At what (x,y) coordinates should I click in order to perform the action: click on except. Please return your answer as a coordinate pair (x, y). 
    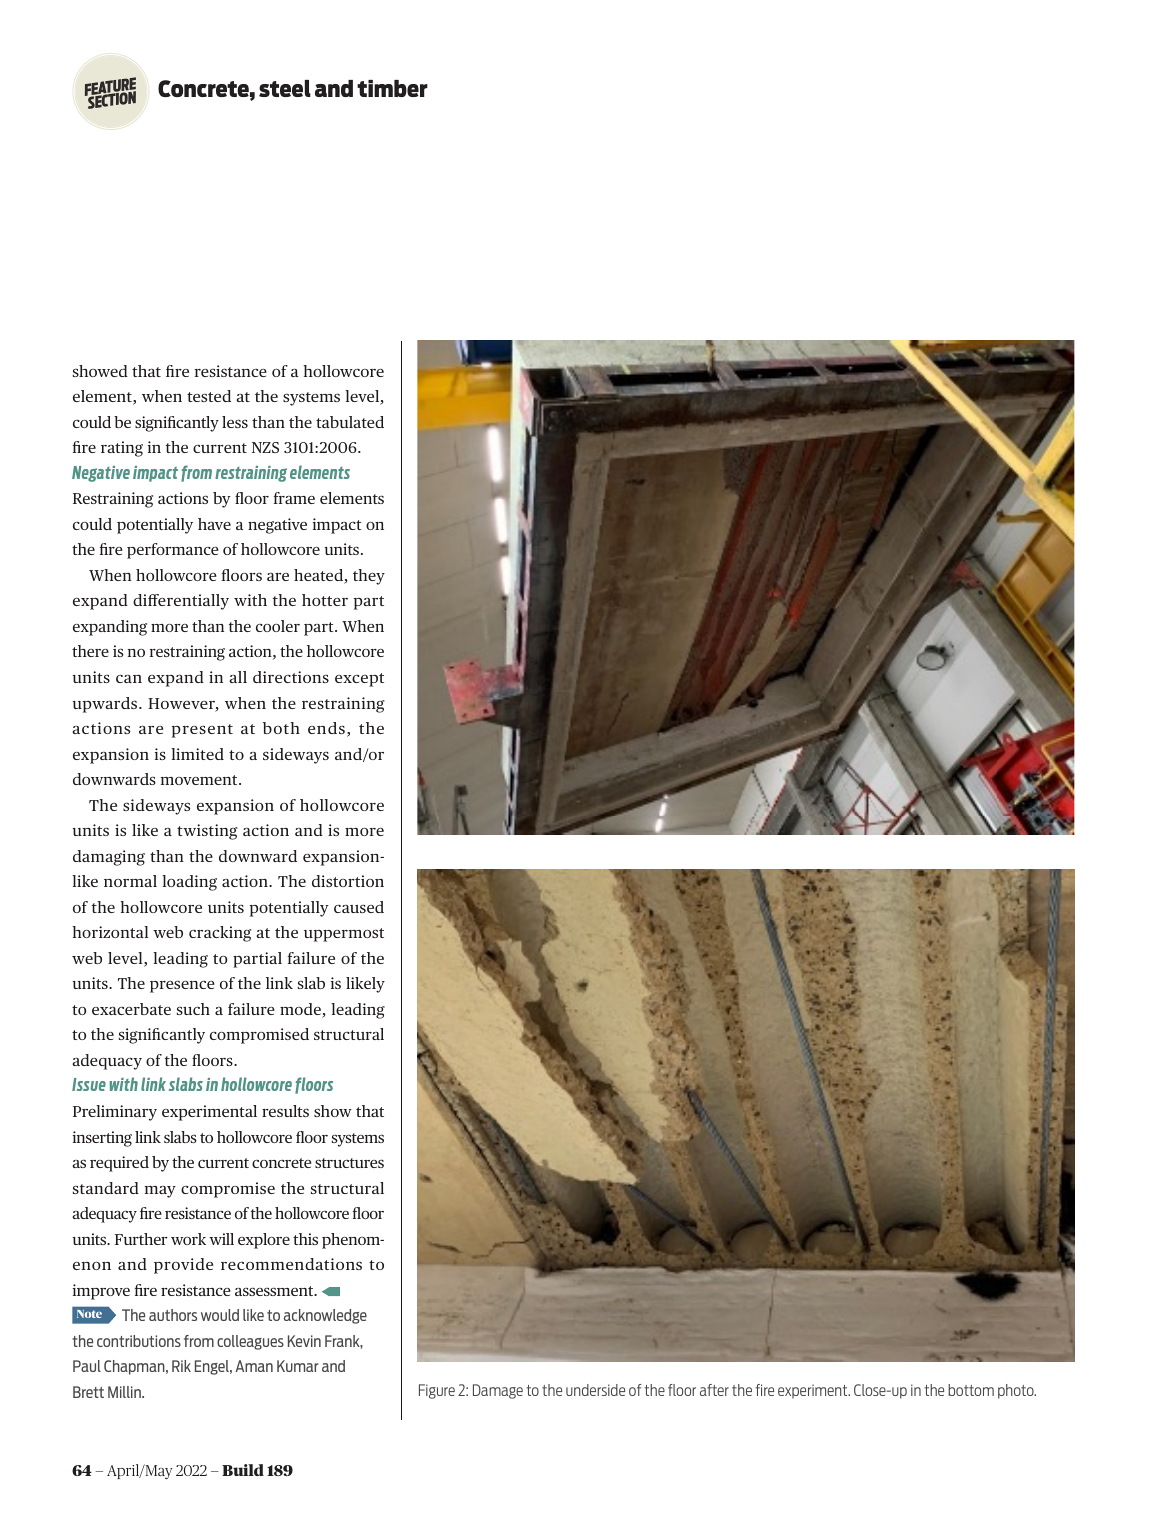
    Looking at the image, I should click on (359, 680).
